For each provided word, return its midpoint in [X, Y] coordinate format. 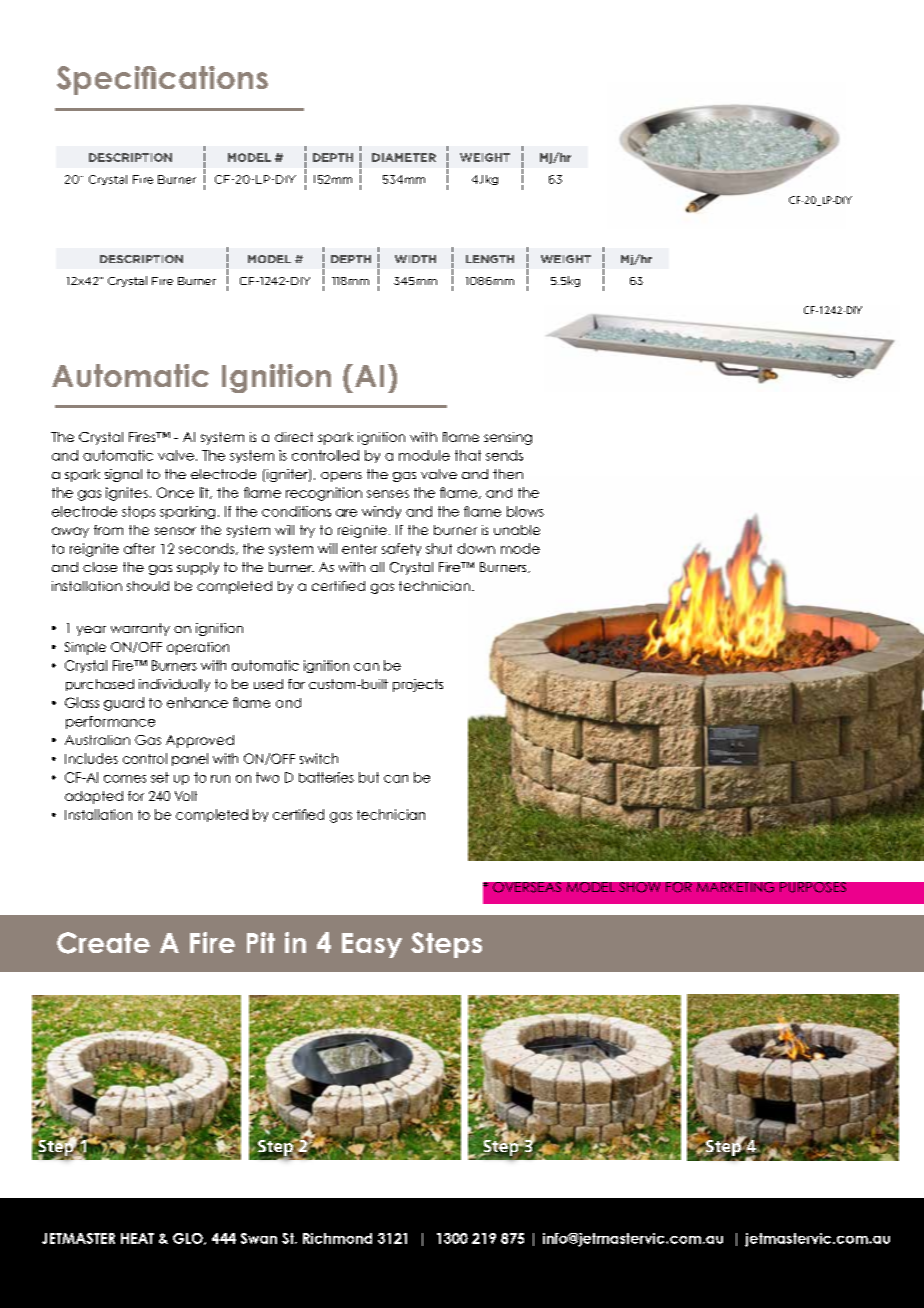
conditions [296, 511]
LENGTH [490, 259]
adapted [94, 797]
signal [123, 475]
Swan [259, 1238]
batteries [326, 777]
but [369, 777]
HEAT [137, 1238]
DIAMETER [404, 157]
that [468, 455]
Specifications [162, 80]
